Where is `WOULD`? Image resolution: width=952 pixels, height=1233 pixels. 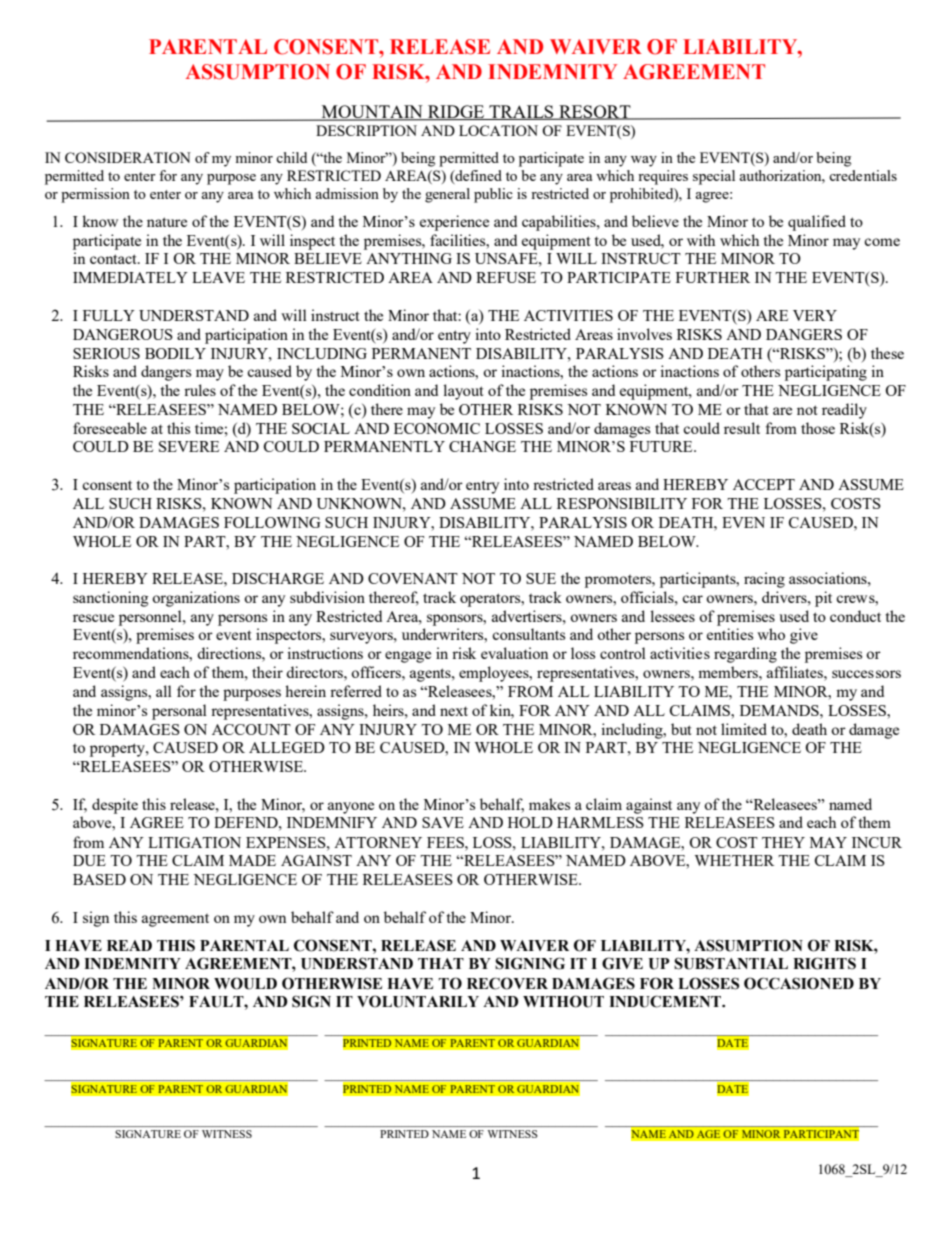 WOULD is located at coordinates (245, 983).
